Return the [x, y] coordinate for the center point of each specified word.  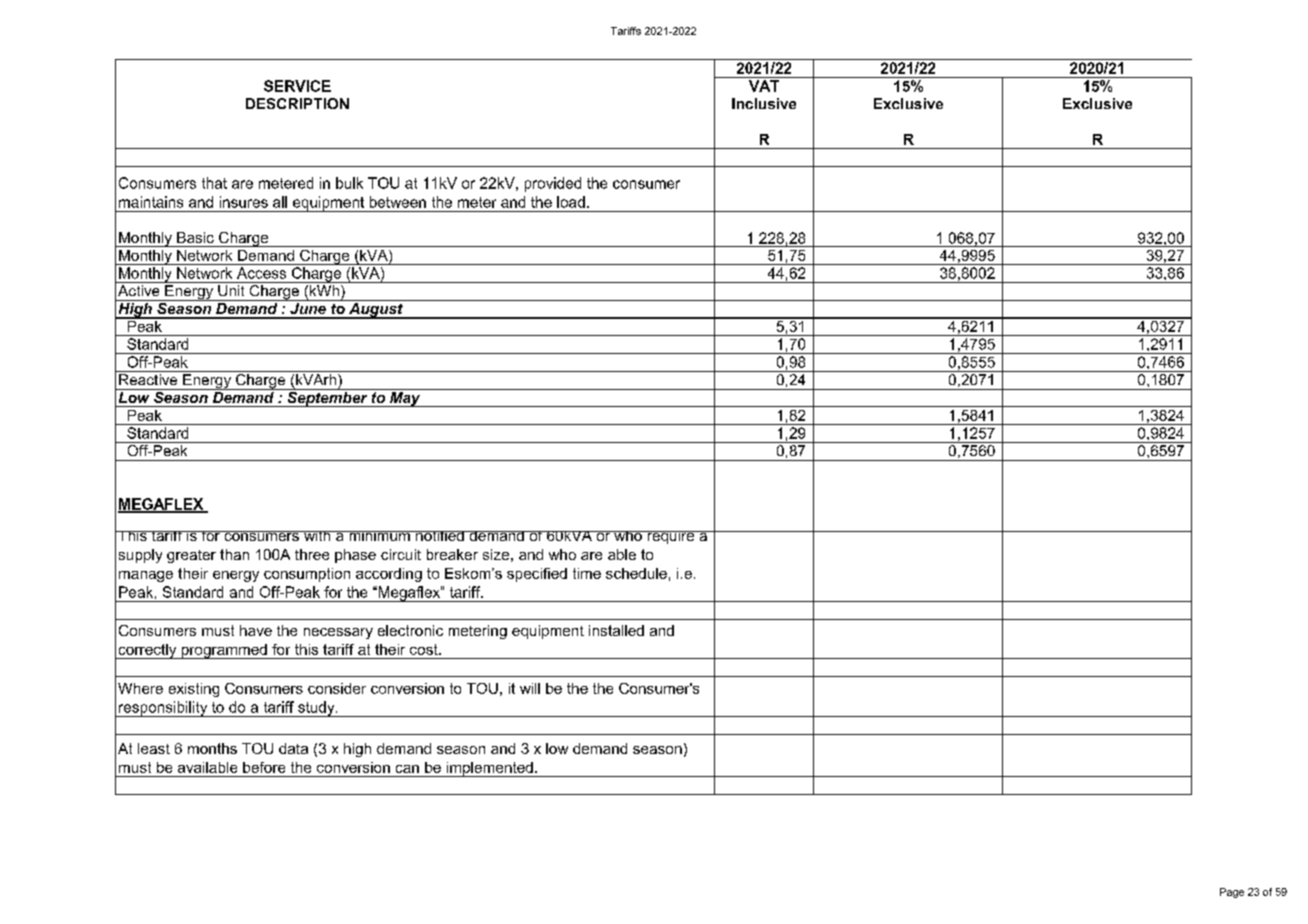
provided [553, 184]
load [571, 202]
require [671, 537]
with [317, 536]
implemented [489, 769]
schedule [636, 573]
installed [616, 630]
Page [1232, 893]
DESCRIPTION [297, 103]
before [264, 767]
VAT [764, 86]
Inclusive [764, 103]
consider [337, 688]
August [376, 311]
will [530, 688]
